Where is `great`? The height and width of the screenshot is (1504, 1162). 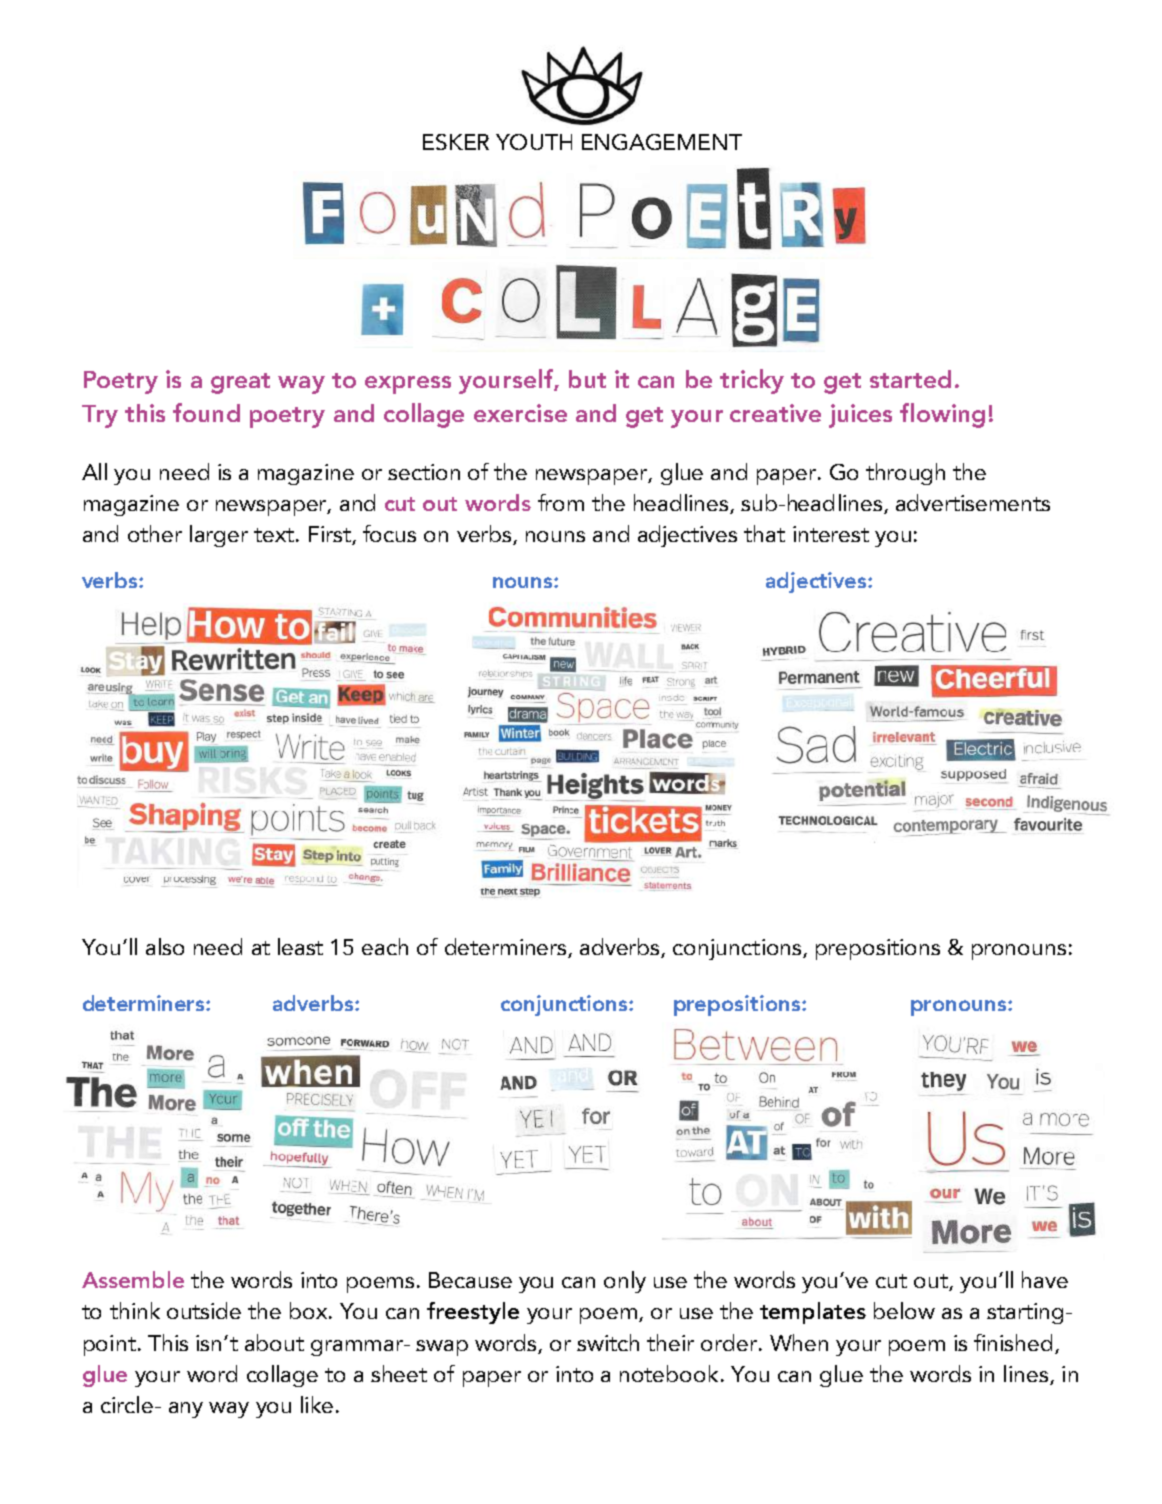
great is located at coordinates (240, 383).
